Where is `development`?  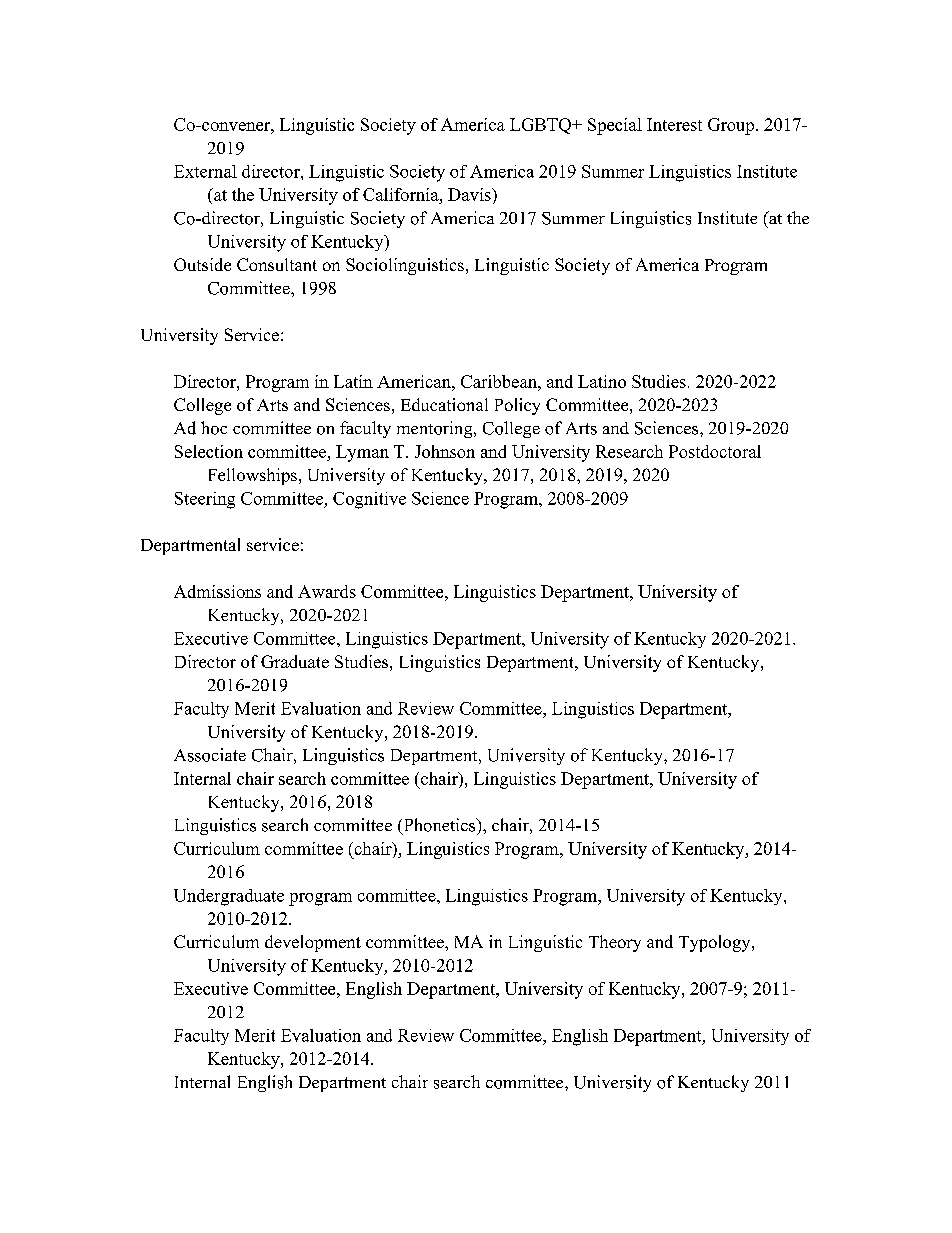
development is located at coordinates (313, 943).
